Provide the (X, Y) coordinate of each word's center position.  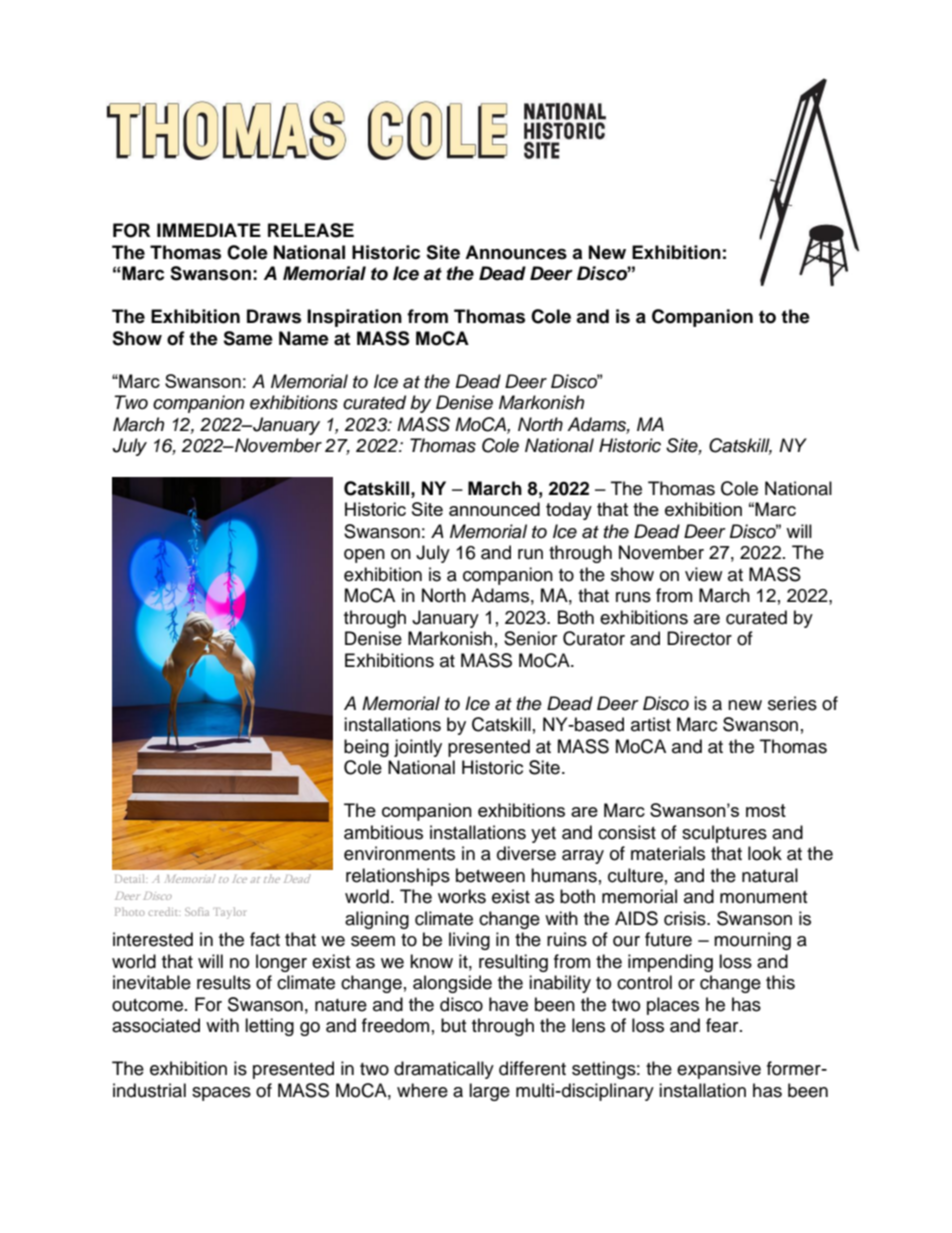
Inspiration (354, 318)
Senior (530, 638)
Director (699, 638)
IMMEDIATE (209, 230)
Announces (516, 252)
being (366, 748)
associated (156, 1025)
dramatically (444, 1070)
